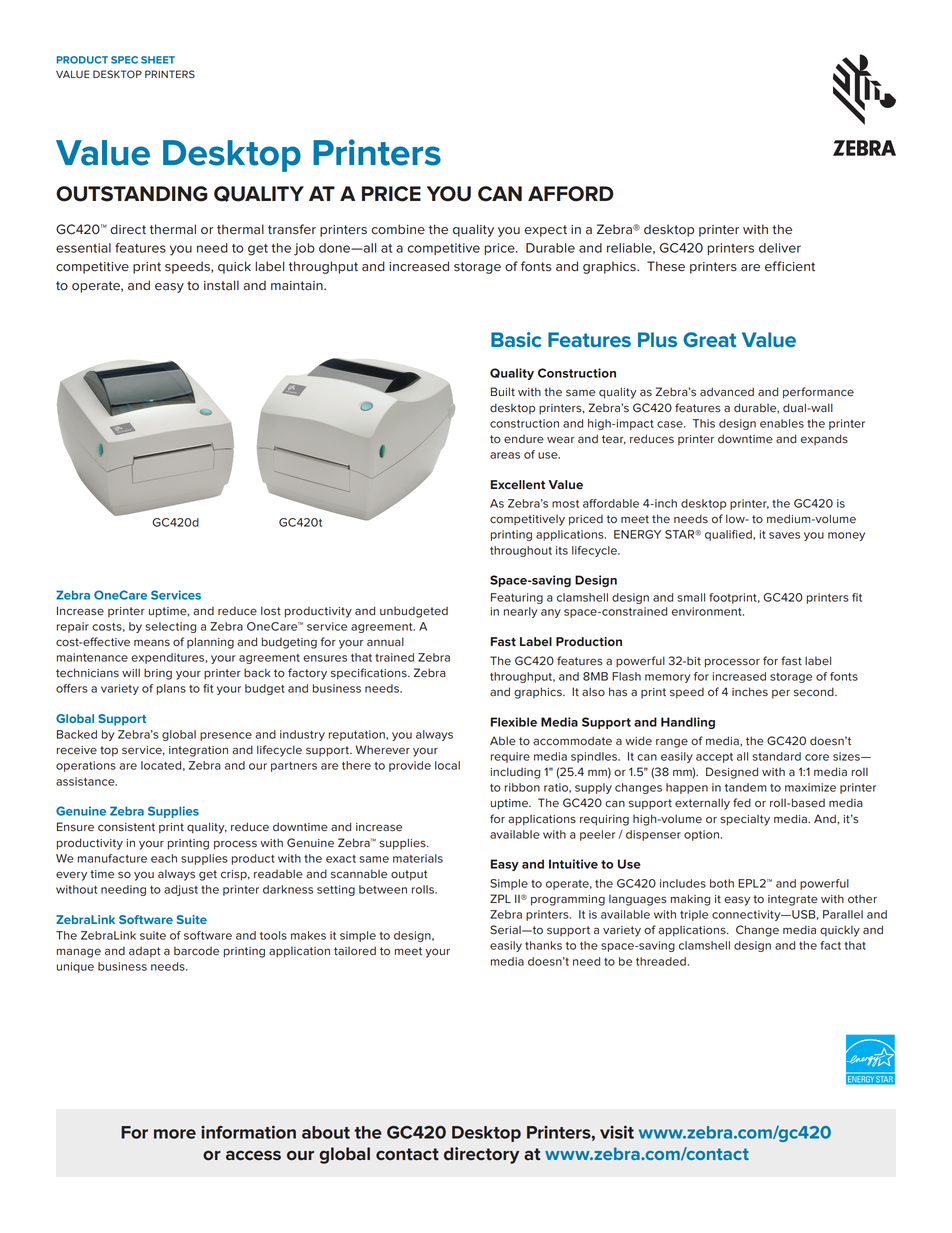  What do you see at coordinates (175, 1134) in the page?
I see `more` at bounding box center [175, 1134].
